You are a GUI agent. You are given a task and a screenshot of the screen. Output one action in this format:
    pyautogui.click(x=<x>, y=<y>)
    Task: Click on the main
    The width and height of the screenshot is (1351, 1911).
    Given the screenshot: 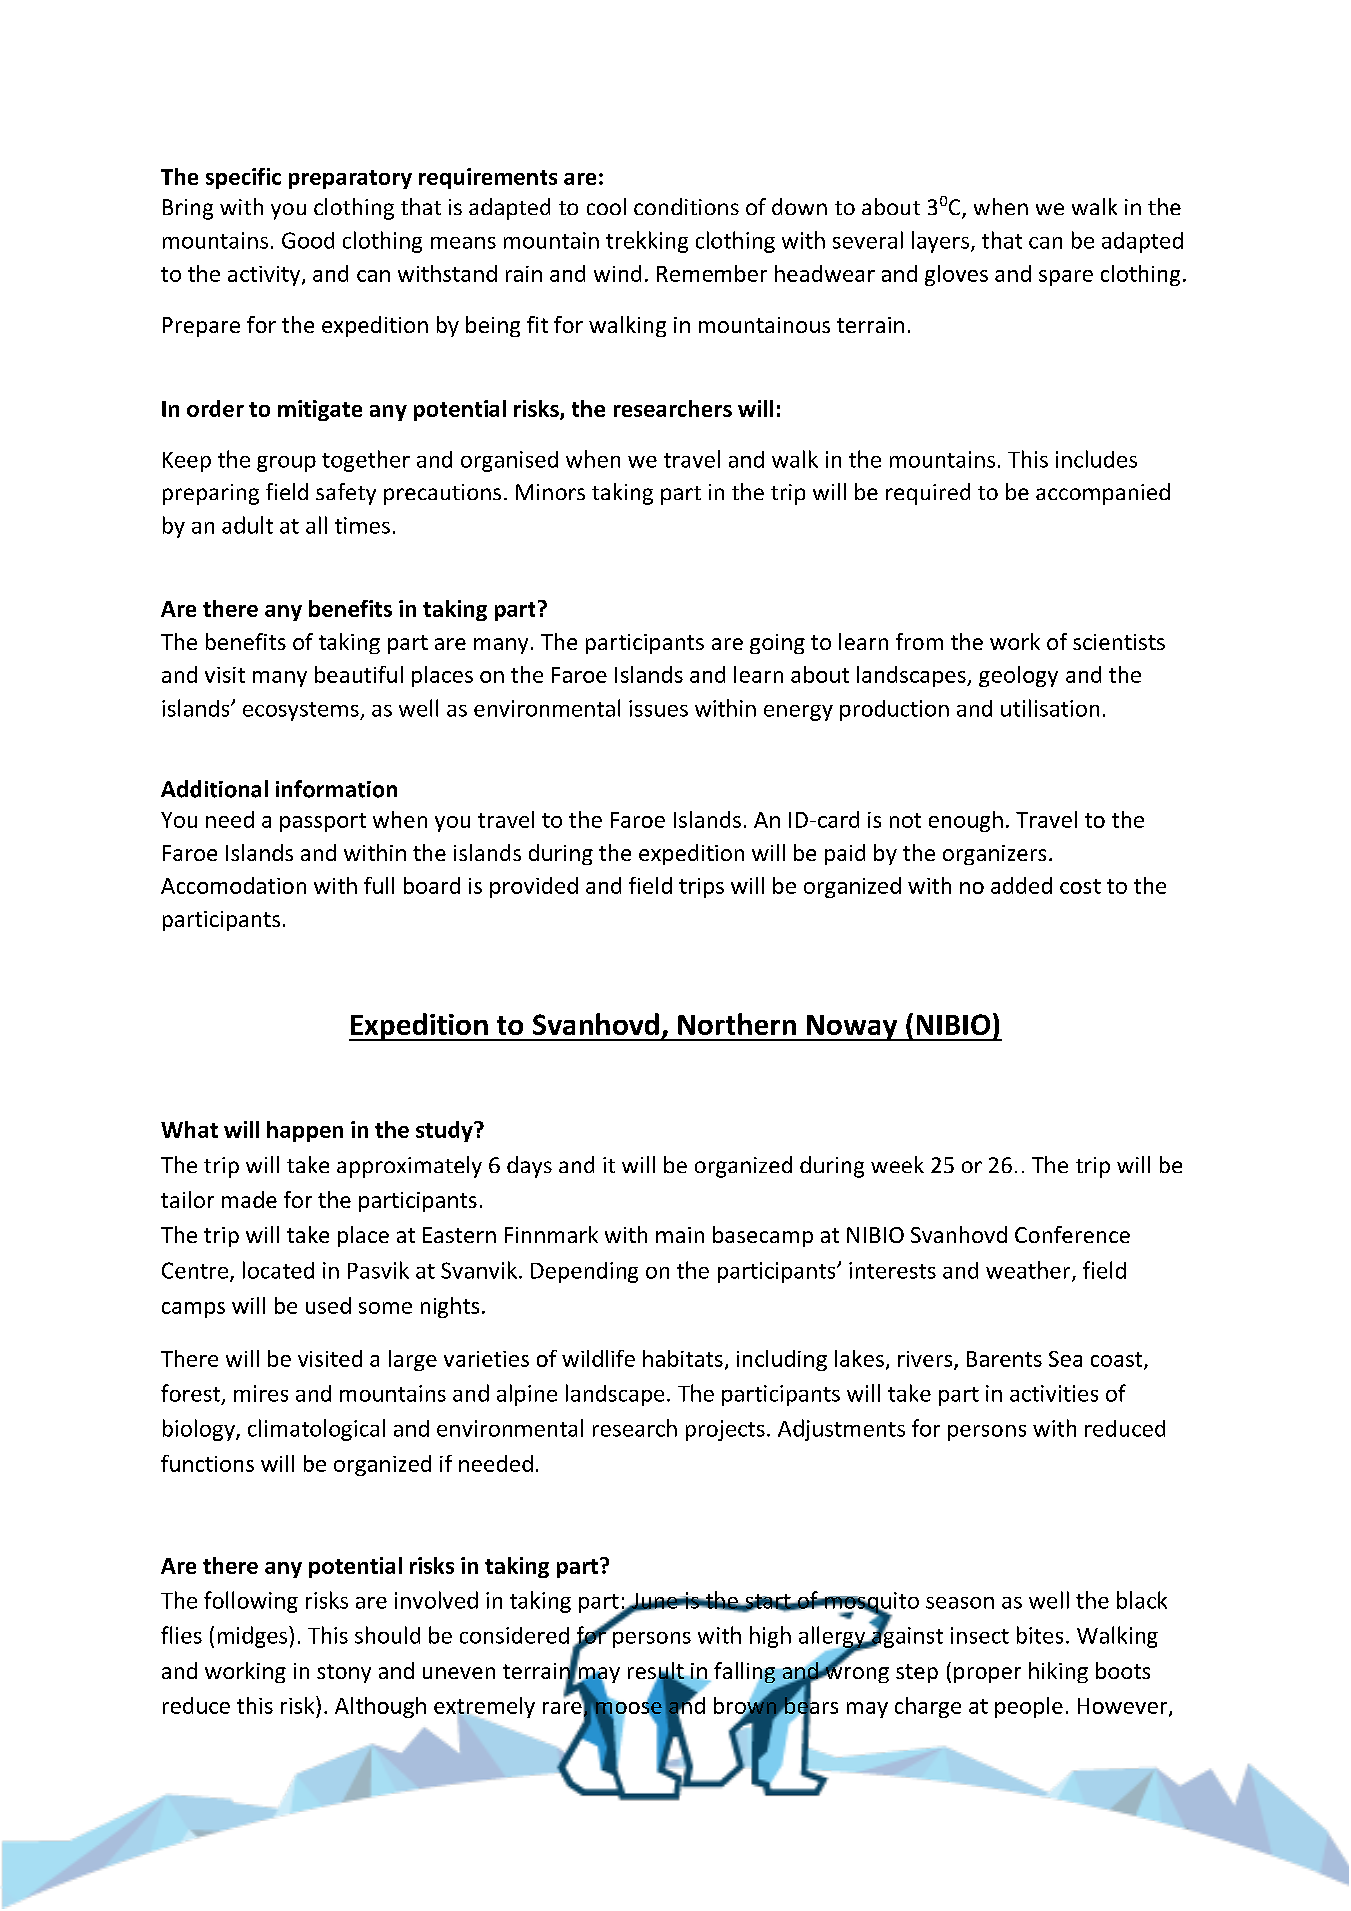 What is the action you would take?
    pyautogui.click(x=680, y=1235)
